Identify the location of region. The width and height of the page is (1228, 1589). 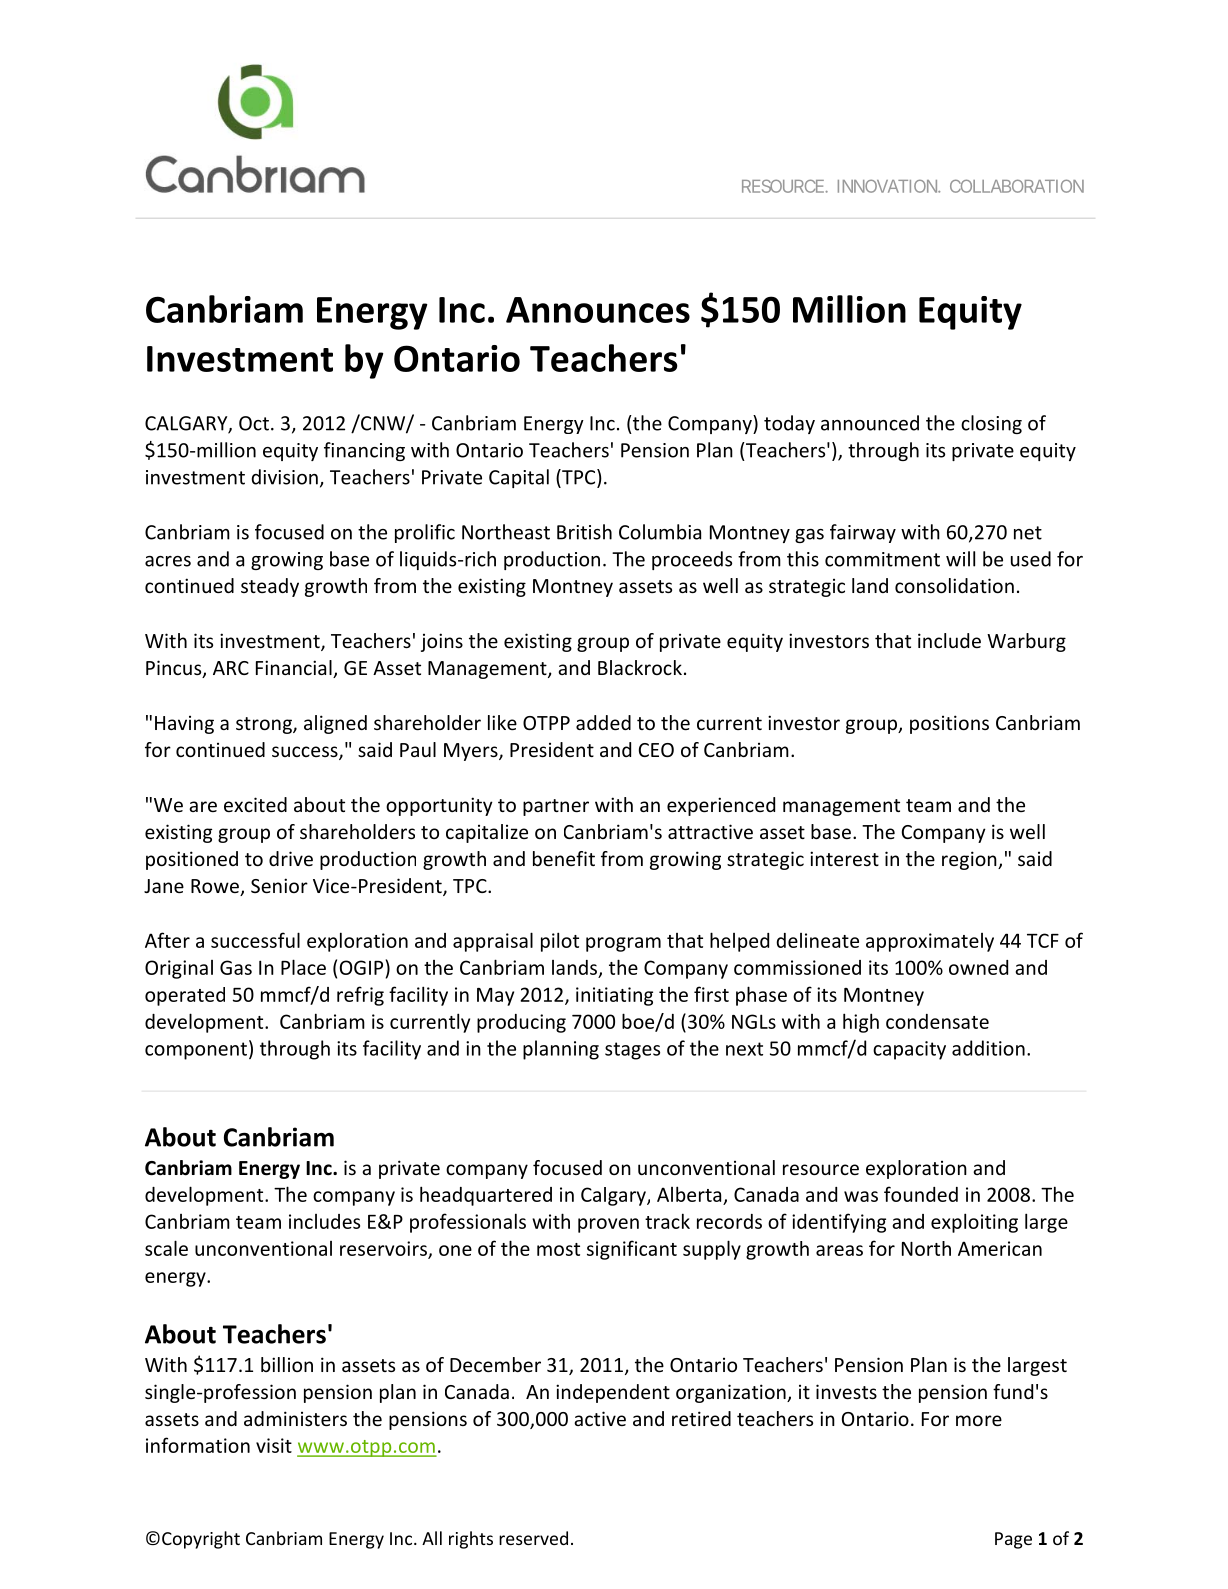
(970, 860).
